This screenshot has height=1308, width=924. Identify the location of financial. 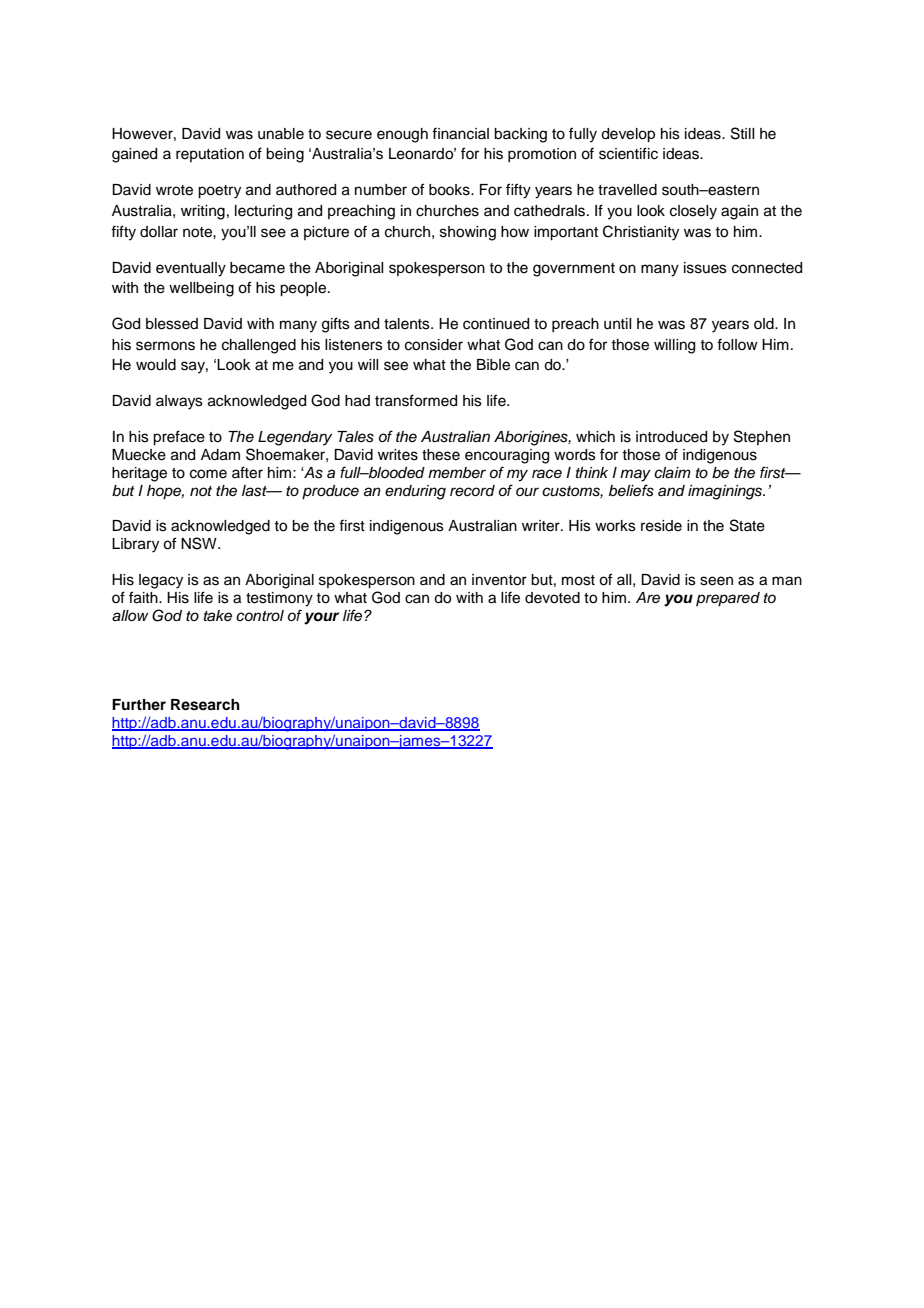
(460, 133).
